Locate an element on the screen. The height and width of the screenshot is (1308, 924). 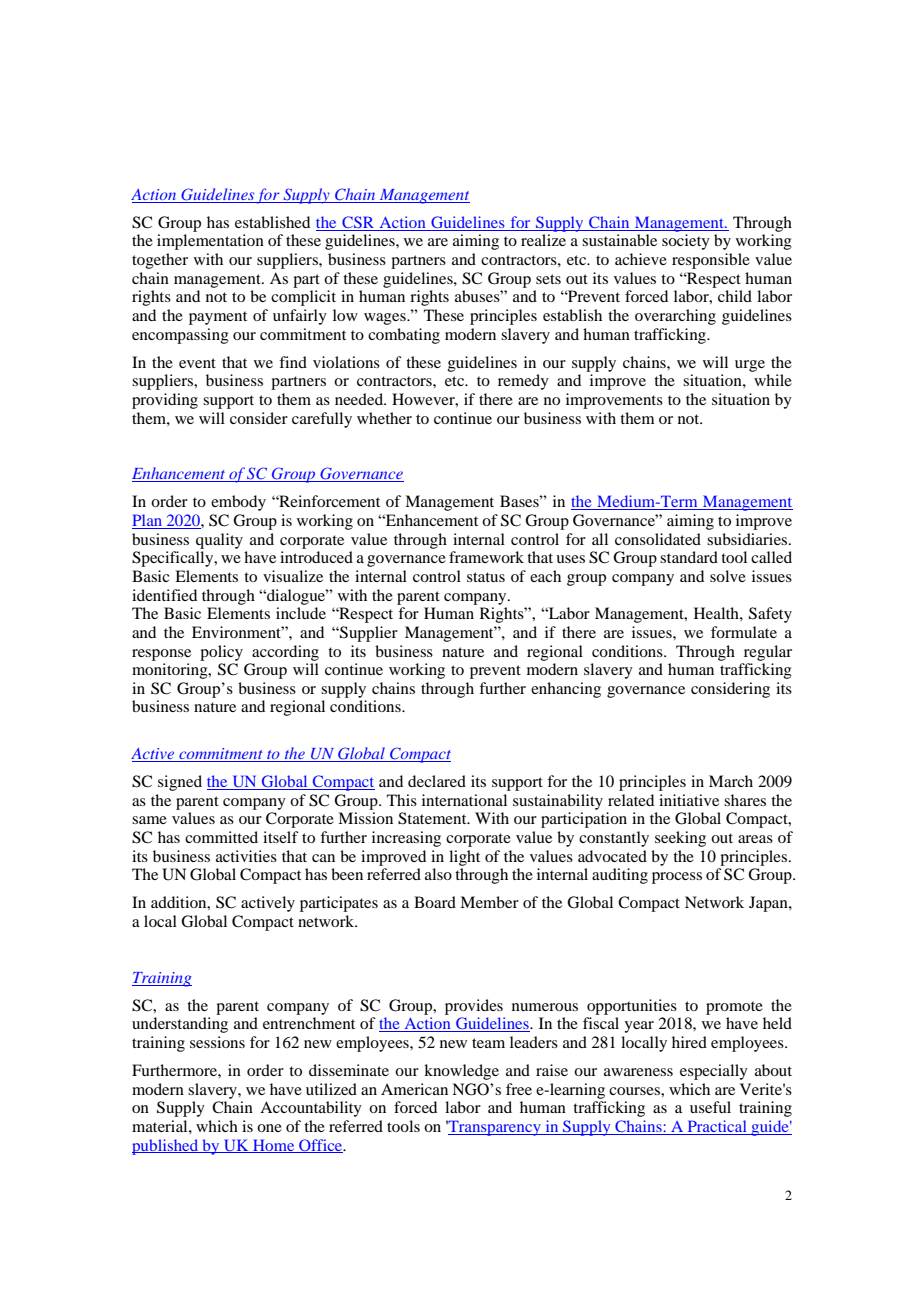
process is located at coordinates (677, 878).
